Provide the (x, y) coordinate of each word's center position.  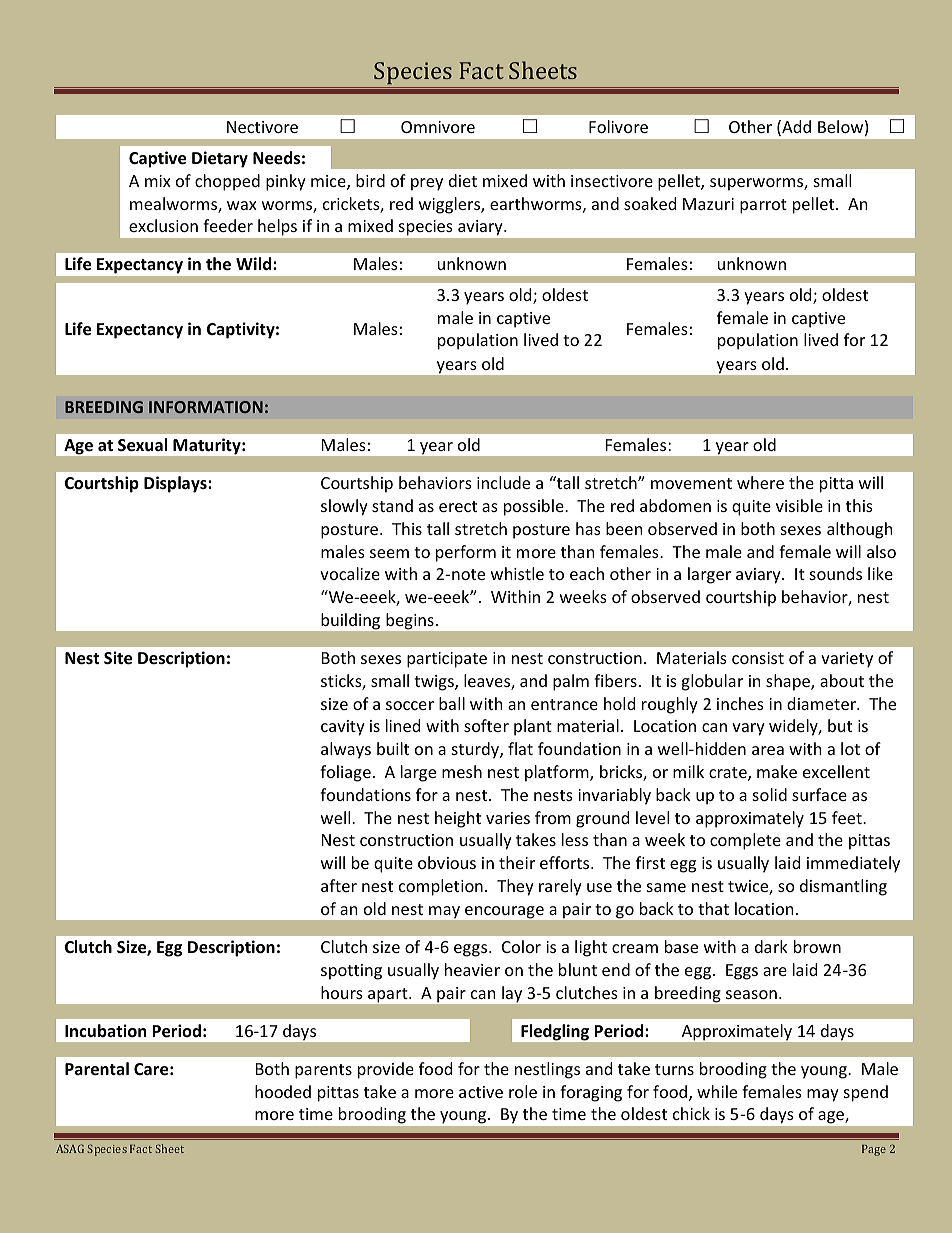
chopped (227, 182)
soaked (650, 203)
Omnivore (438, 127)
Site (118, 658)
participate (447, 660)
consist (758, 658)
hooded (283, 1091)
